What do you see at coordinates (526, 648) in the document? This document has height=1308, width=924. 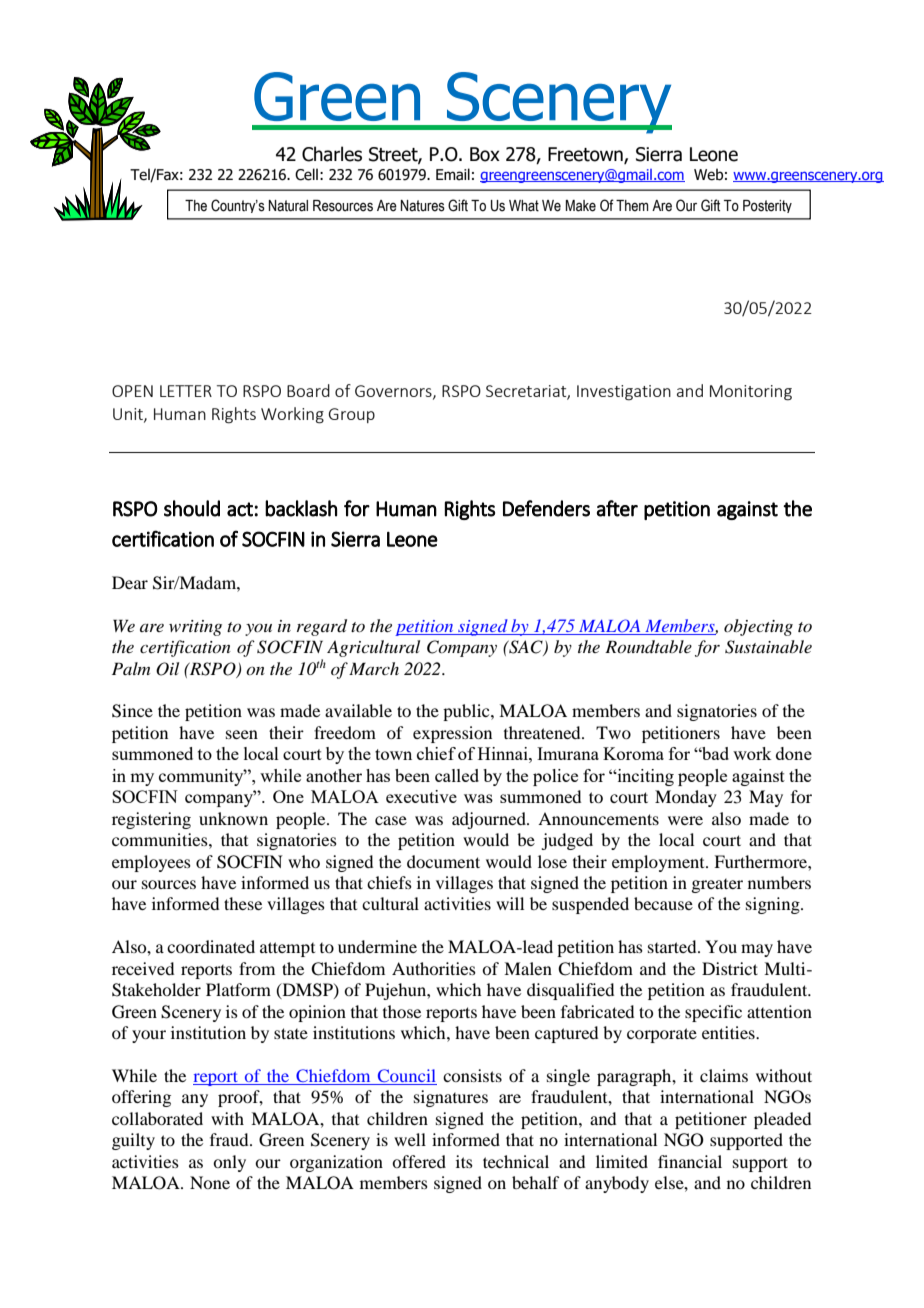 I see `SAC` at bounding box center [526, 648].
